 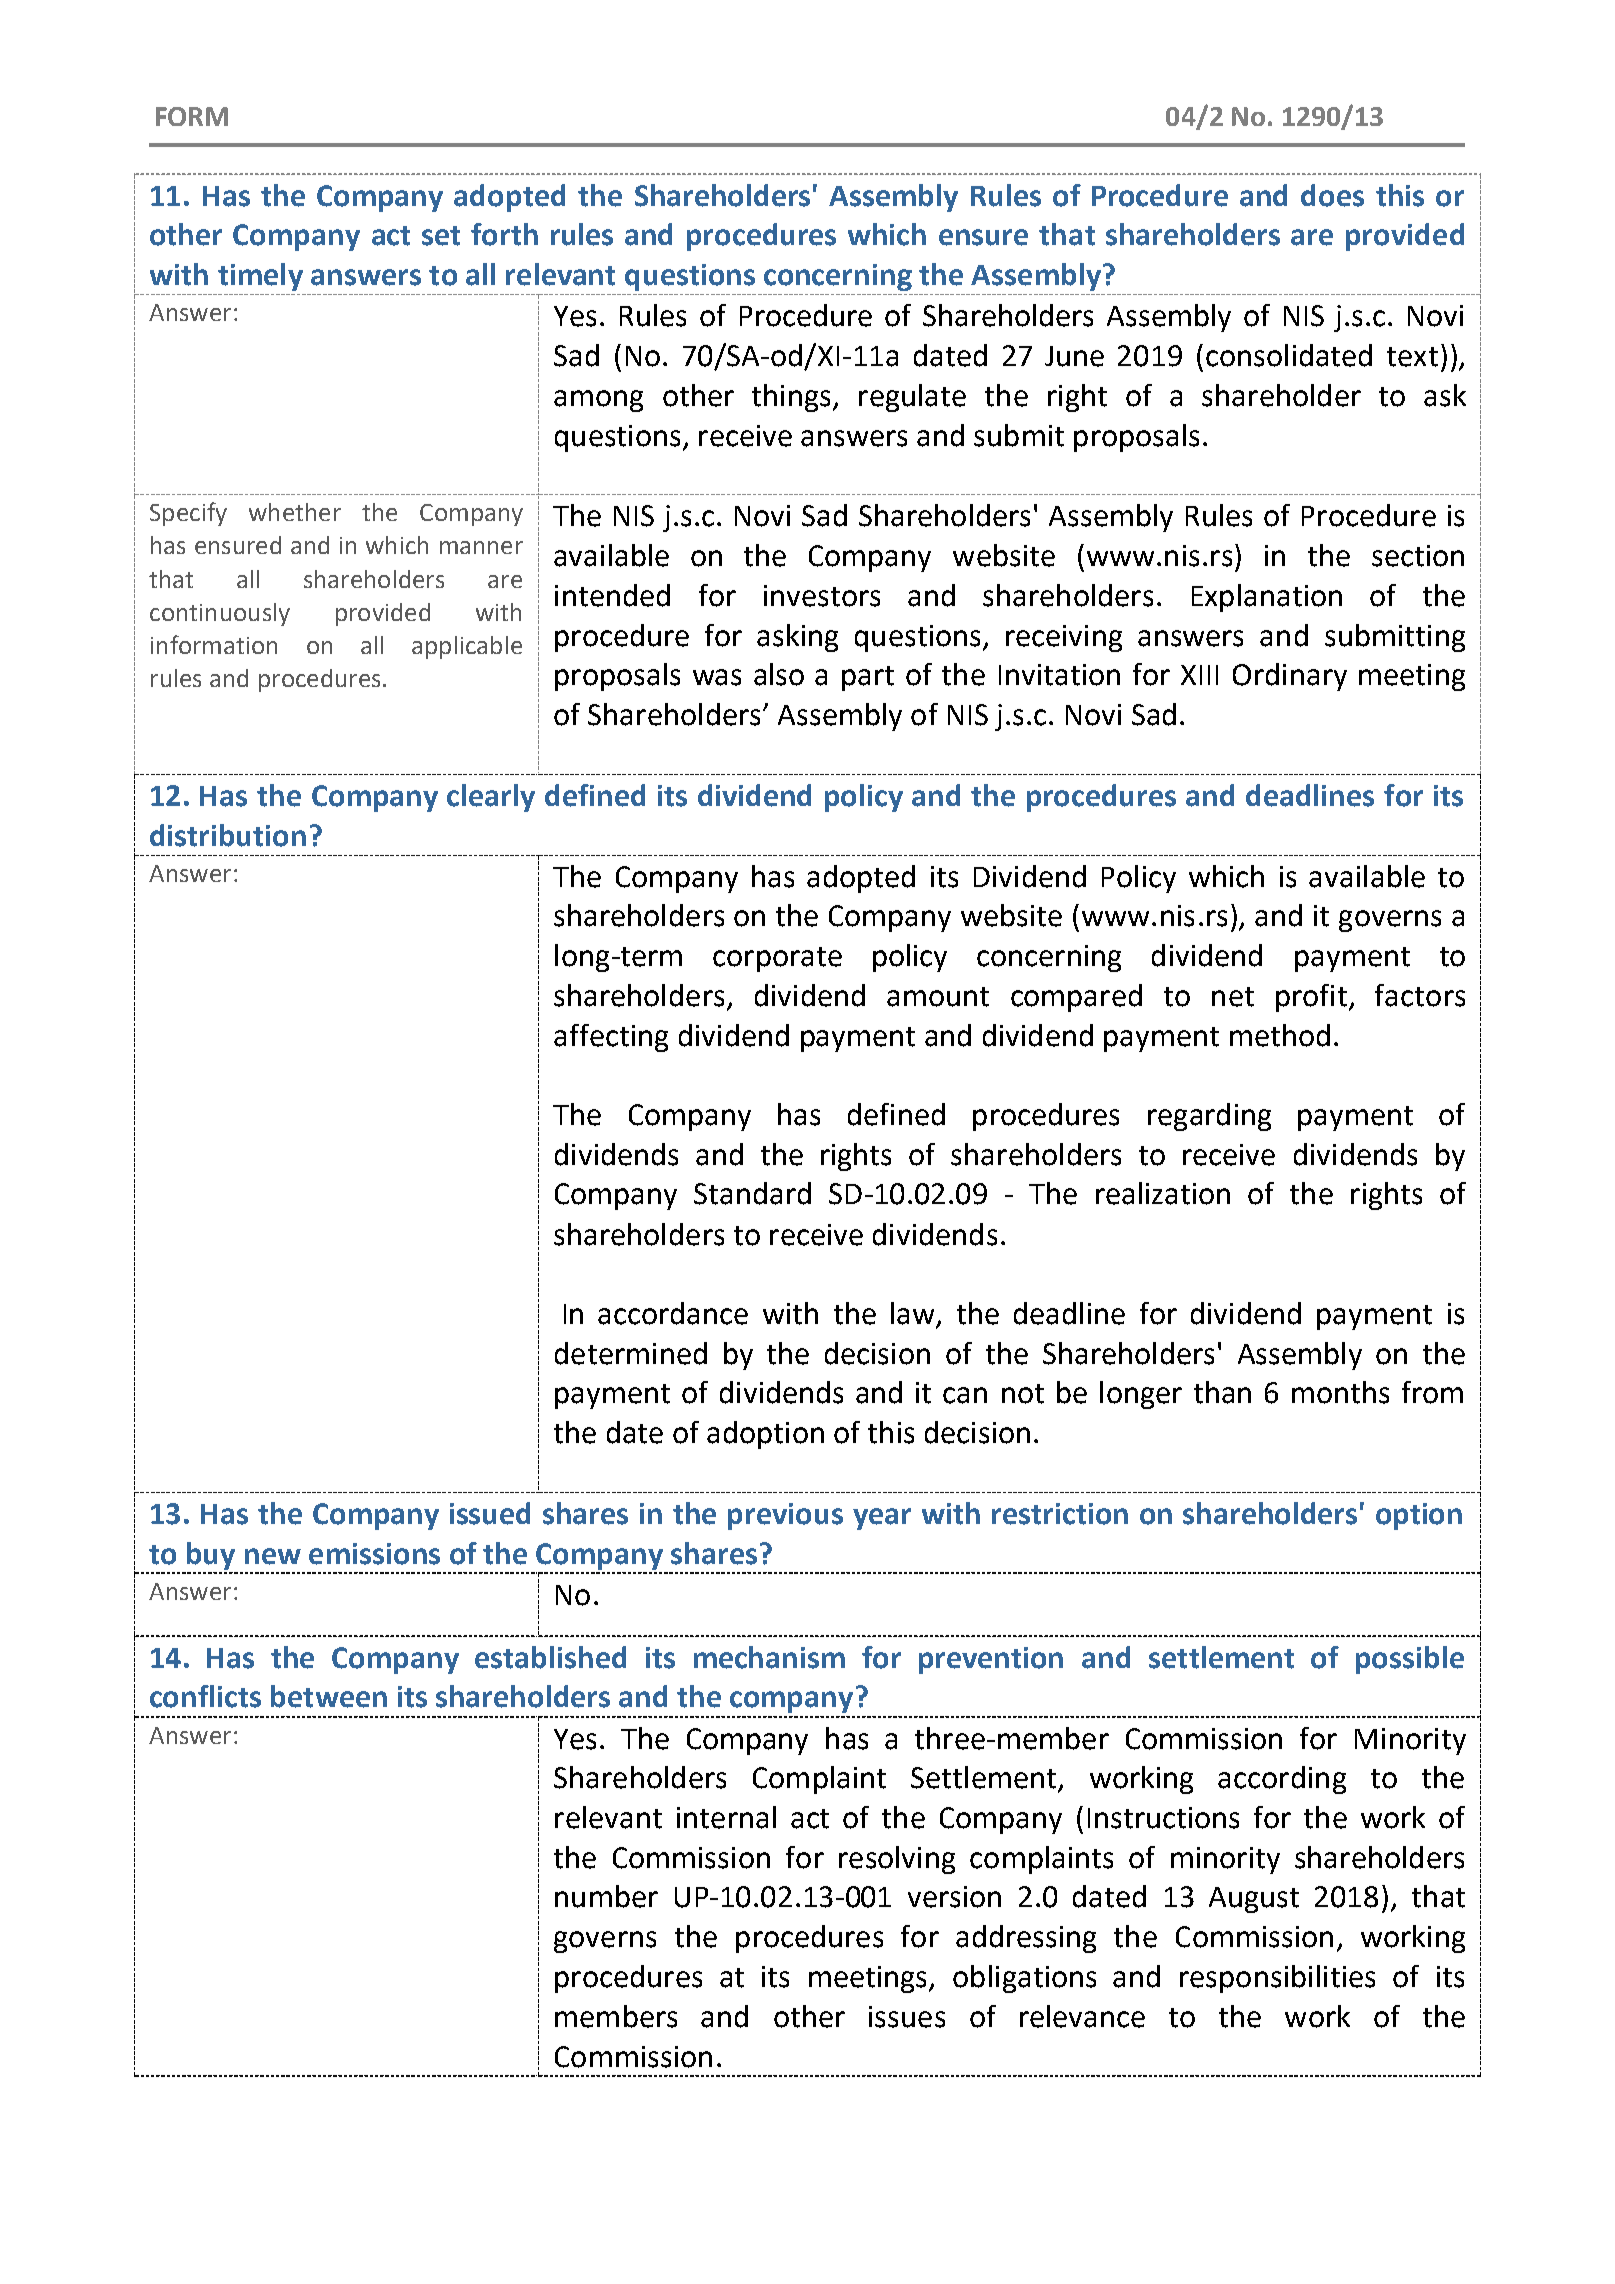 I want to click on regarding, so click(x=1209, y=1117).
